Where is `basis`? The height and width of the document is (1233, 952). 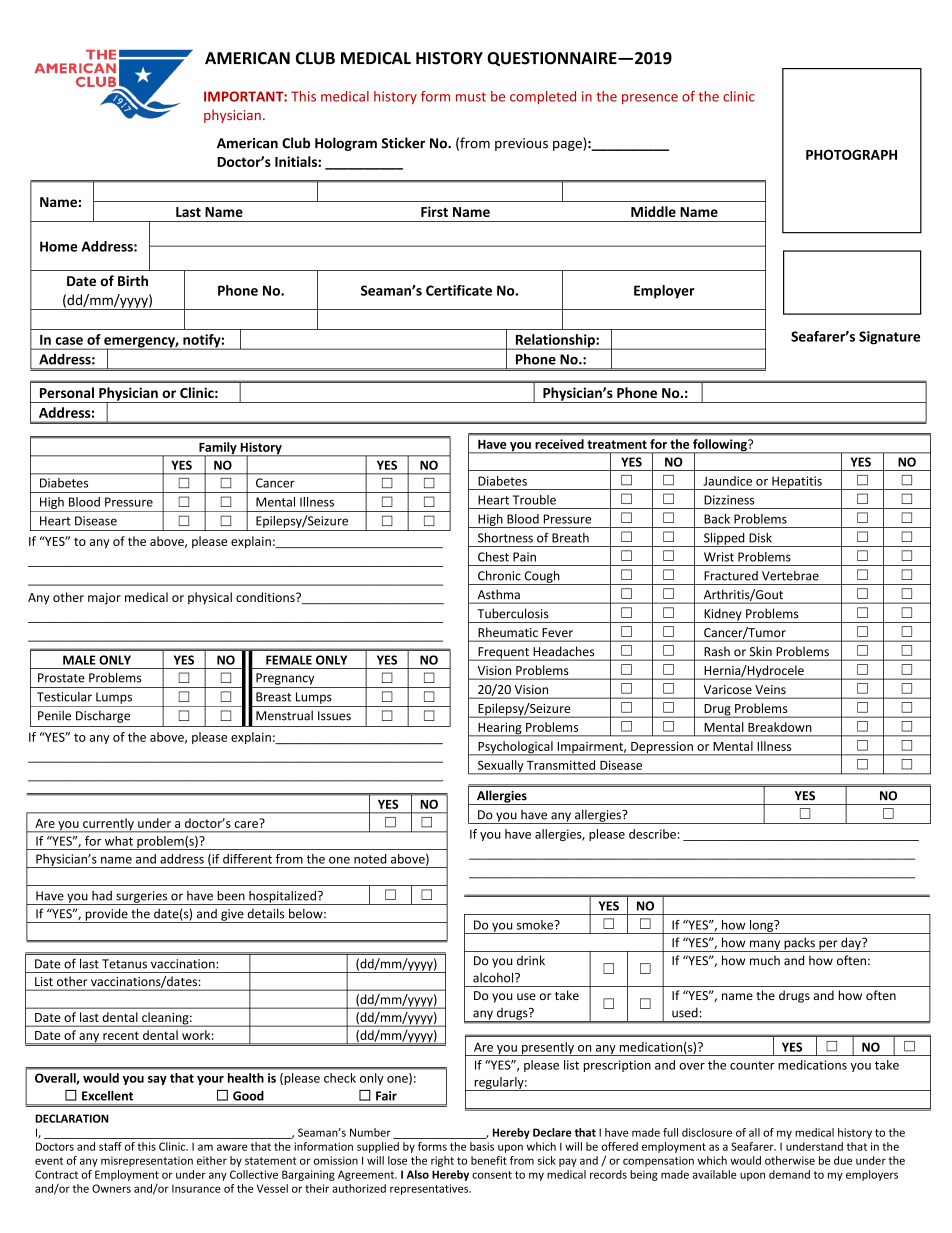
basis is located at coordinates (482, 1146).
